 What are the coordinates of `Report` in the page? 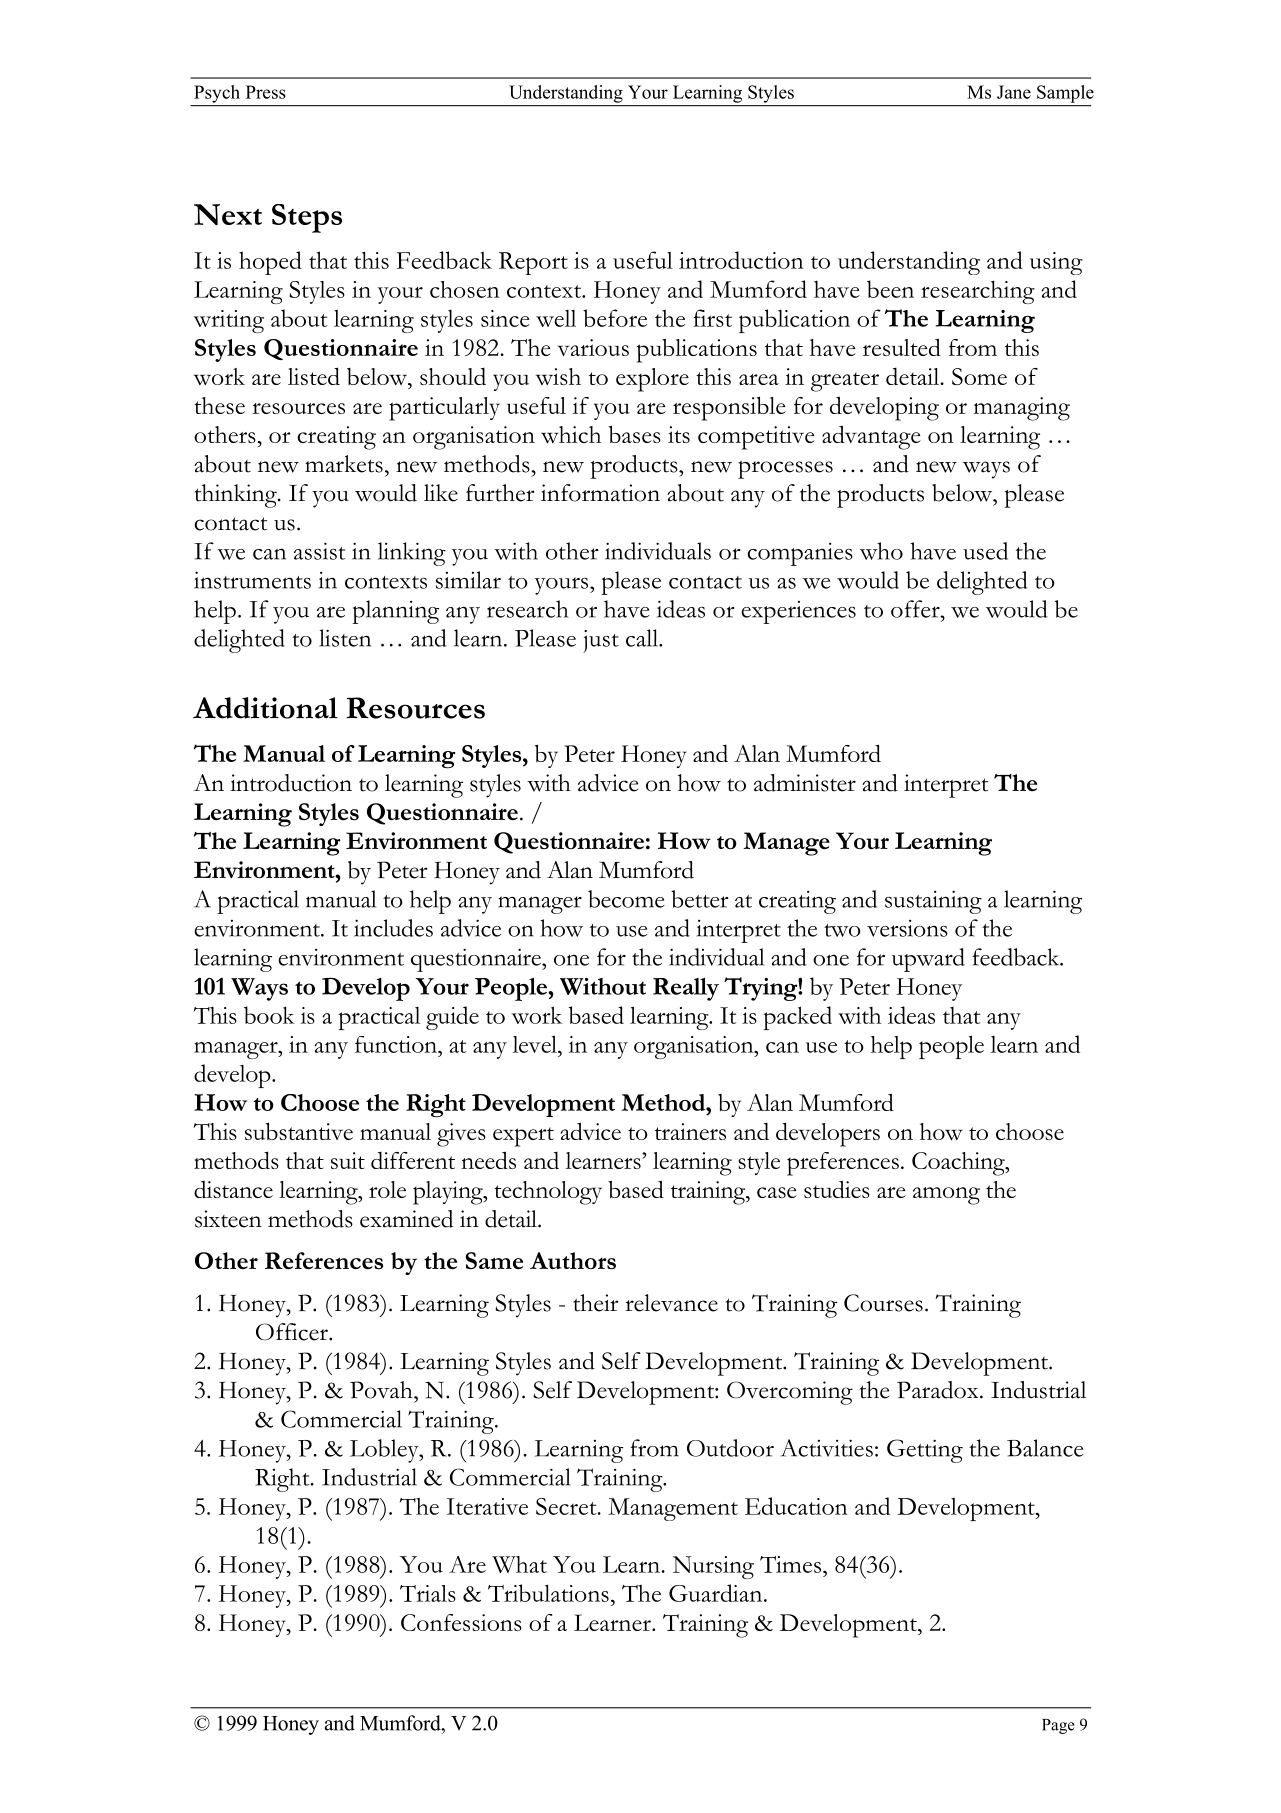 It's located at (533, 263).
